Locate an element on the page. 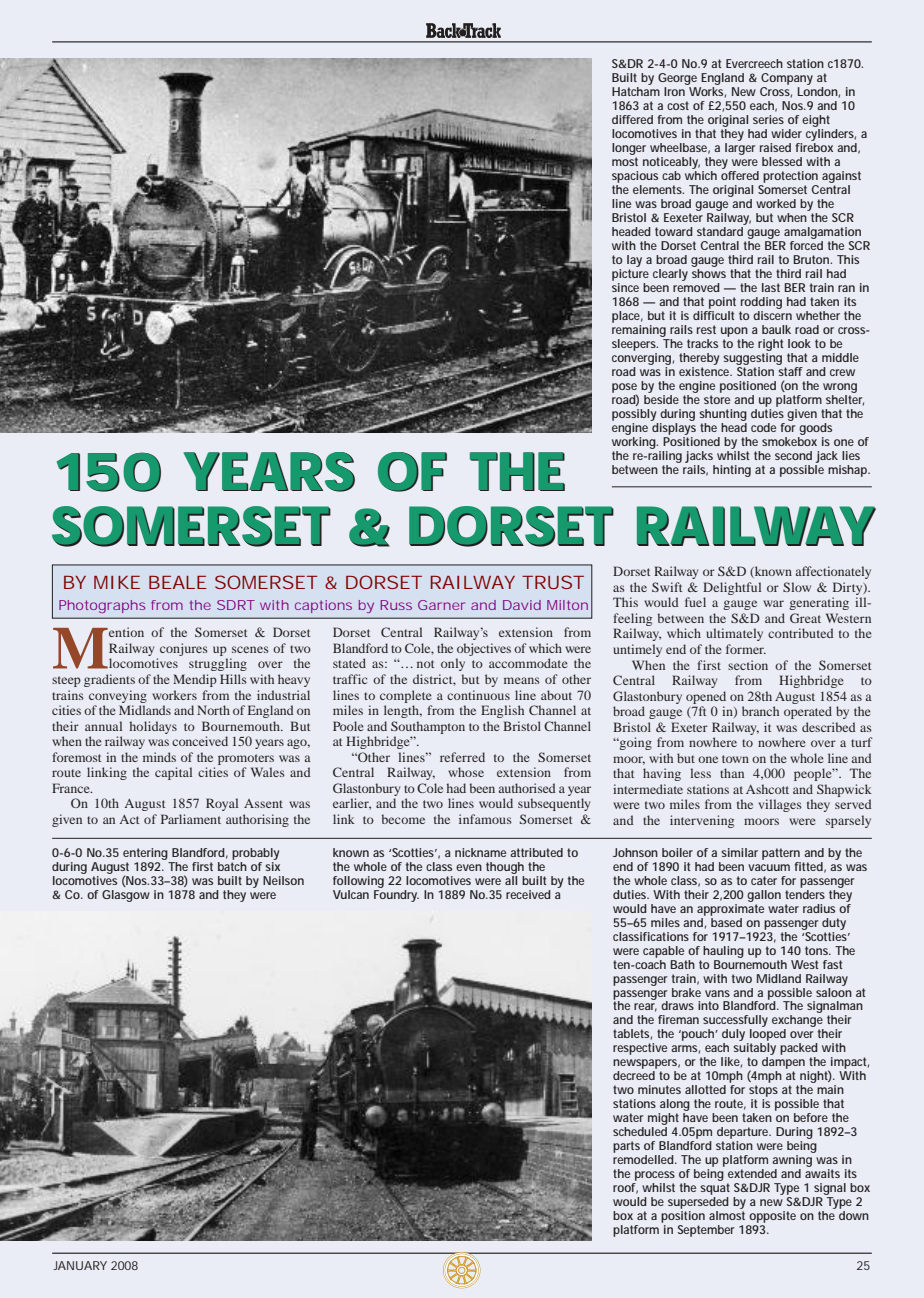 The width and height of the document is (924, 1298). hauling is located at coordinates (723, 952).
